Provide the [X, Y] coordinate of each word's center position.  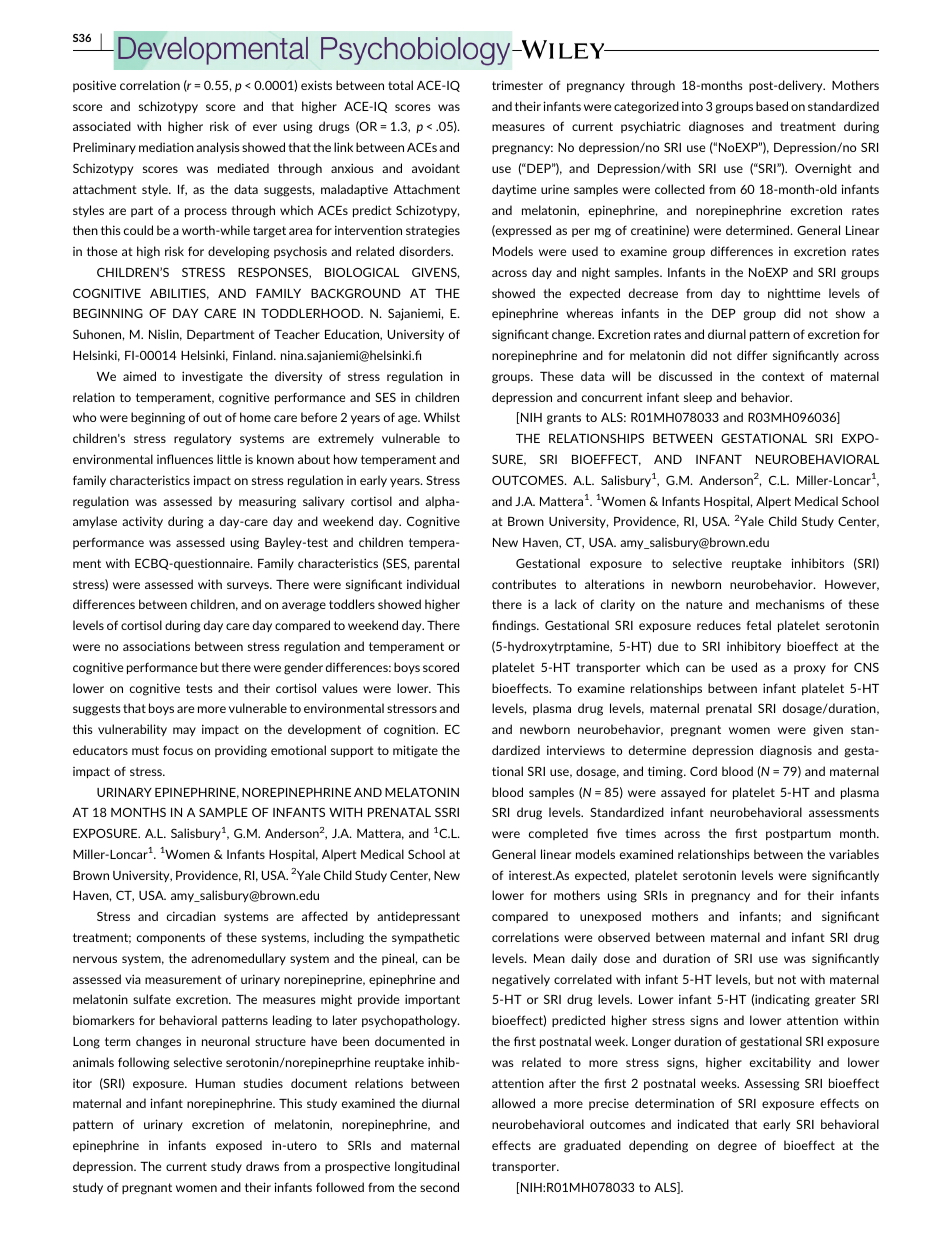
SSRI [447, 812]
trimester [517, 85]
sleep [698, 398]
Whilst [442, 417]
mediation [166, 147]
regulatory [202, 439]
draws [262, 1166]
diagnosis [786, 751]
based [772, 106]
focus [178, 750]
